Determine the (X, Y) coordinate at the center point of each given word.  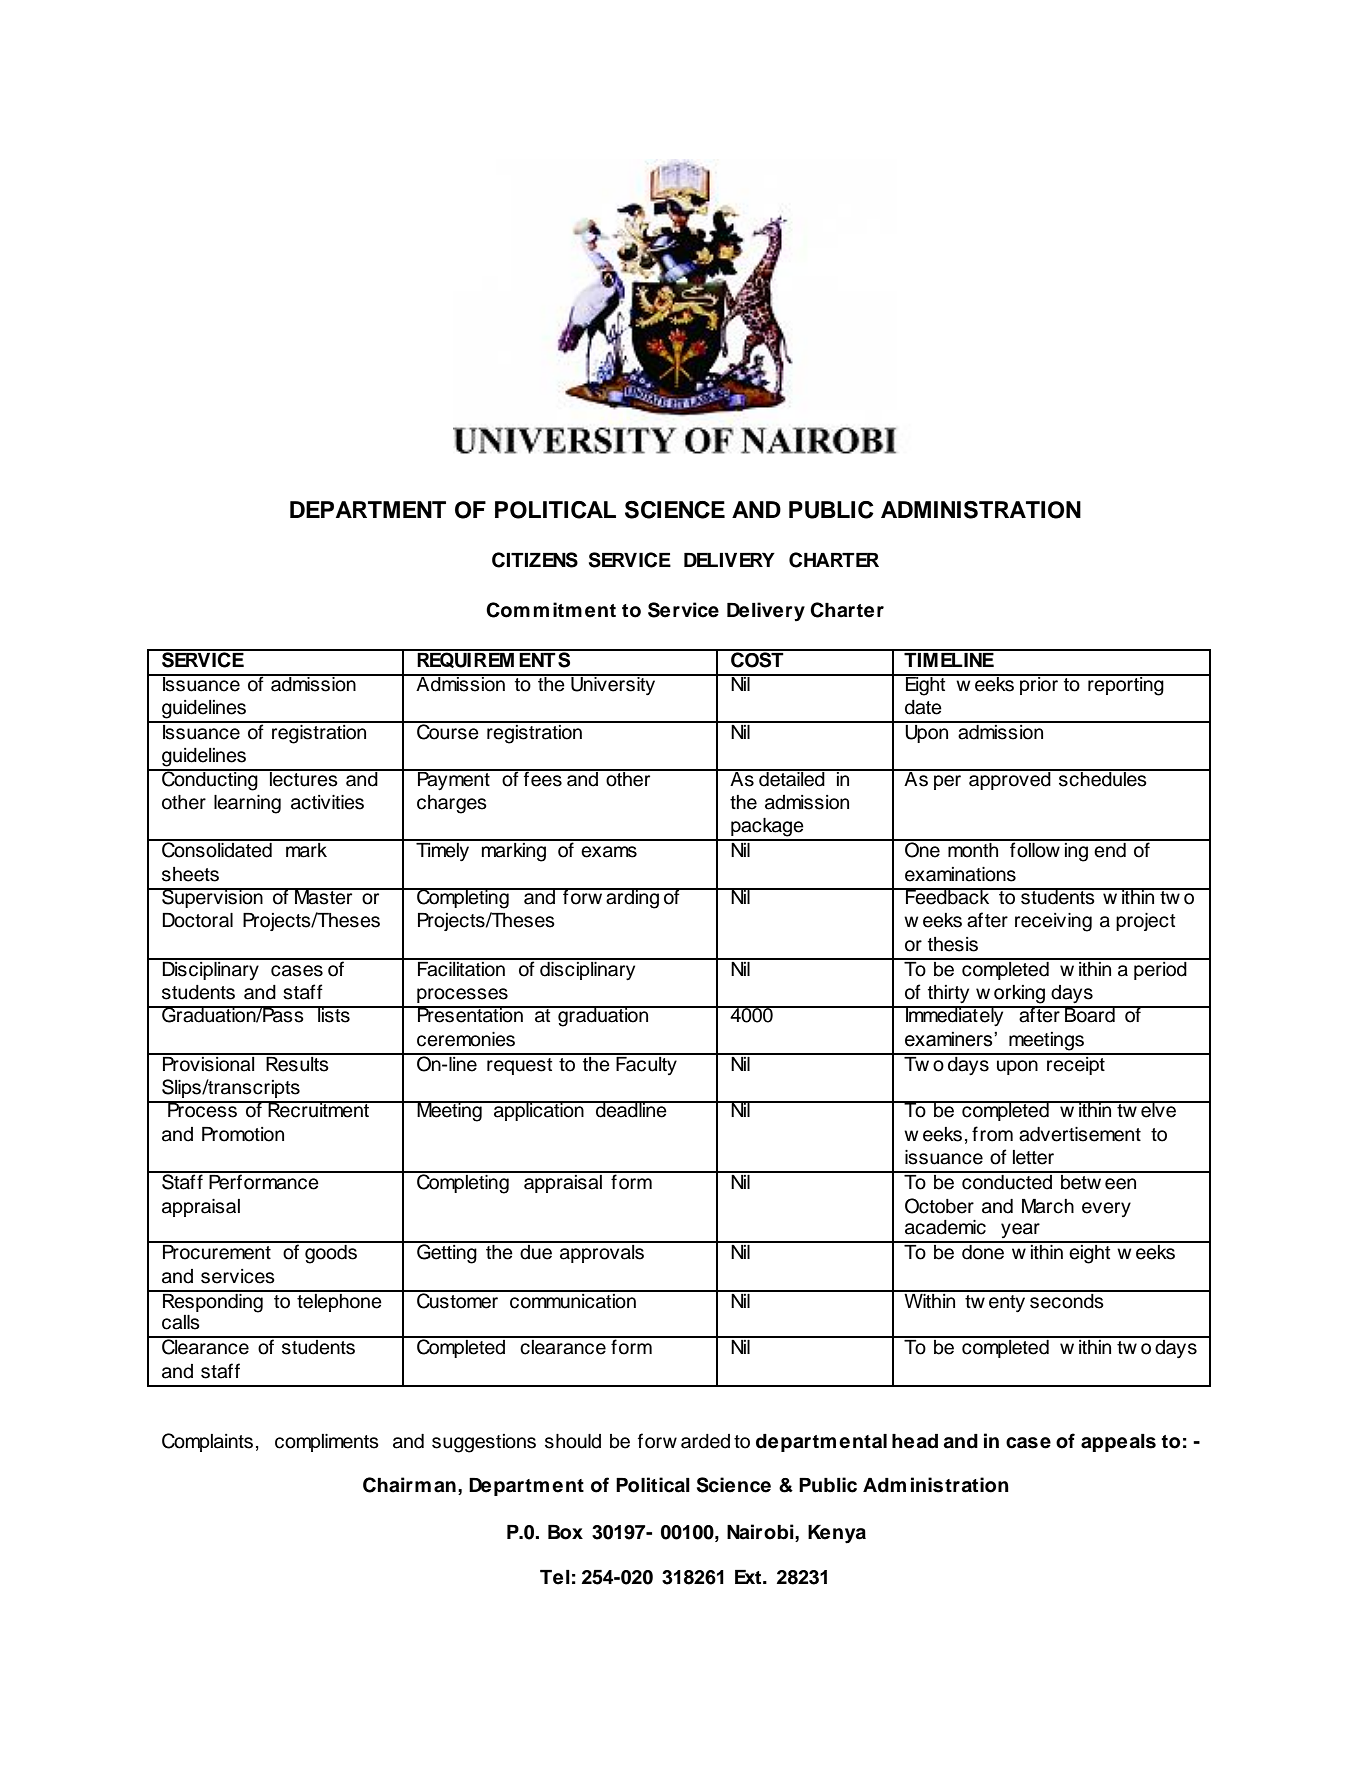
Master (324, 896)
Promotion (243, 1134)
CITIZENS (535, 560)
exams (609, 852)
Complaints (207, 1442)
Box (565, 1532)
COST (757, 659)
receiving (1053, 922)
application (539, 1111)
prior (1039, 684)
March (1048, 1206)
